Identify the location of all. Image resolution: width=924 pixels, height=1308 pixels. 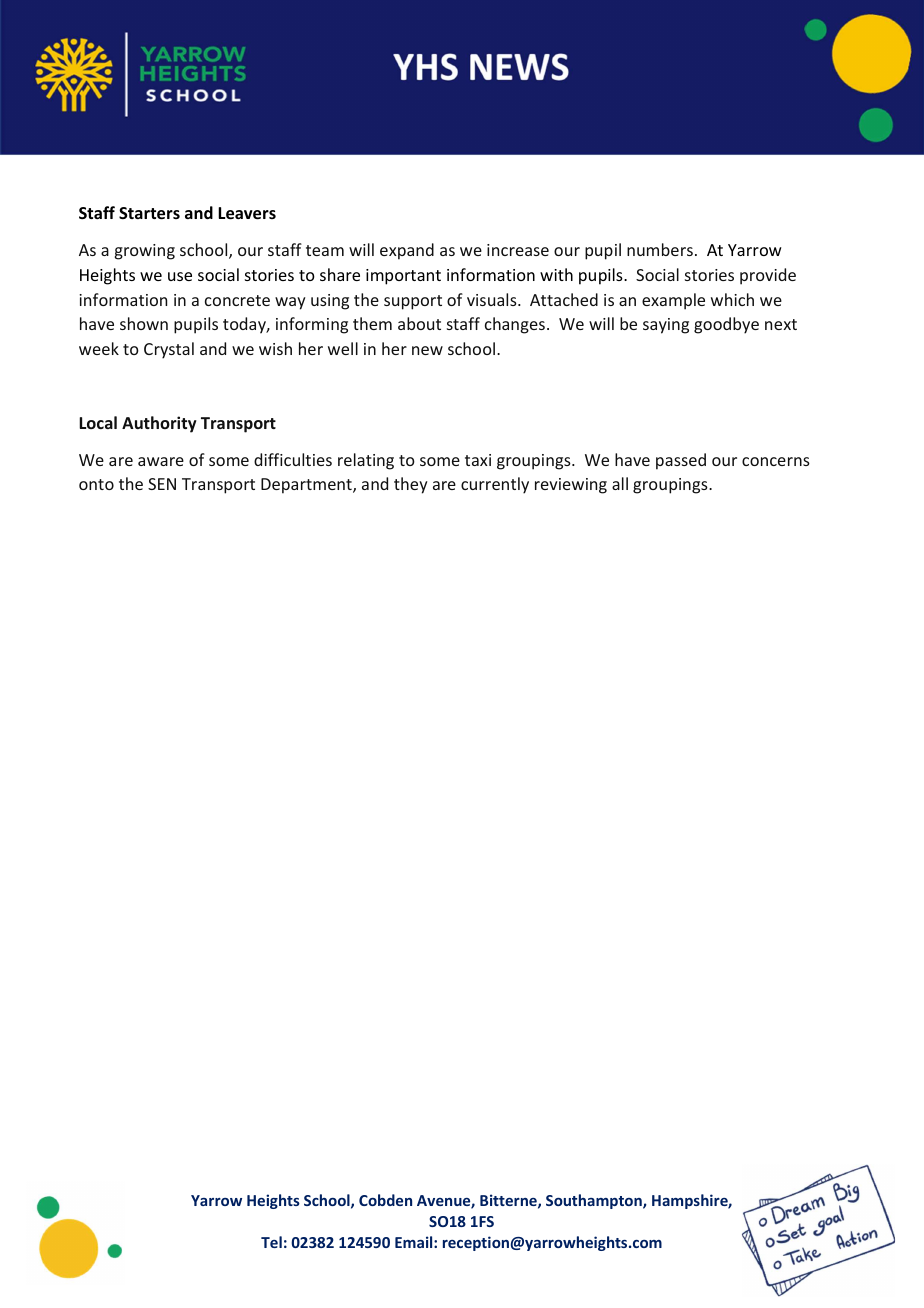
(620, 483).
